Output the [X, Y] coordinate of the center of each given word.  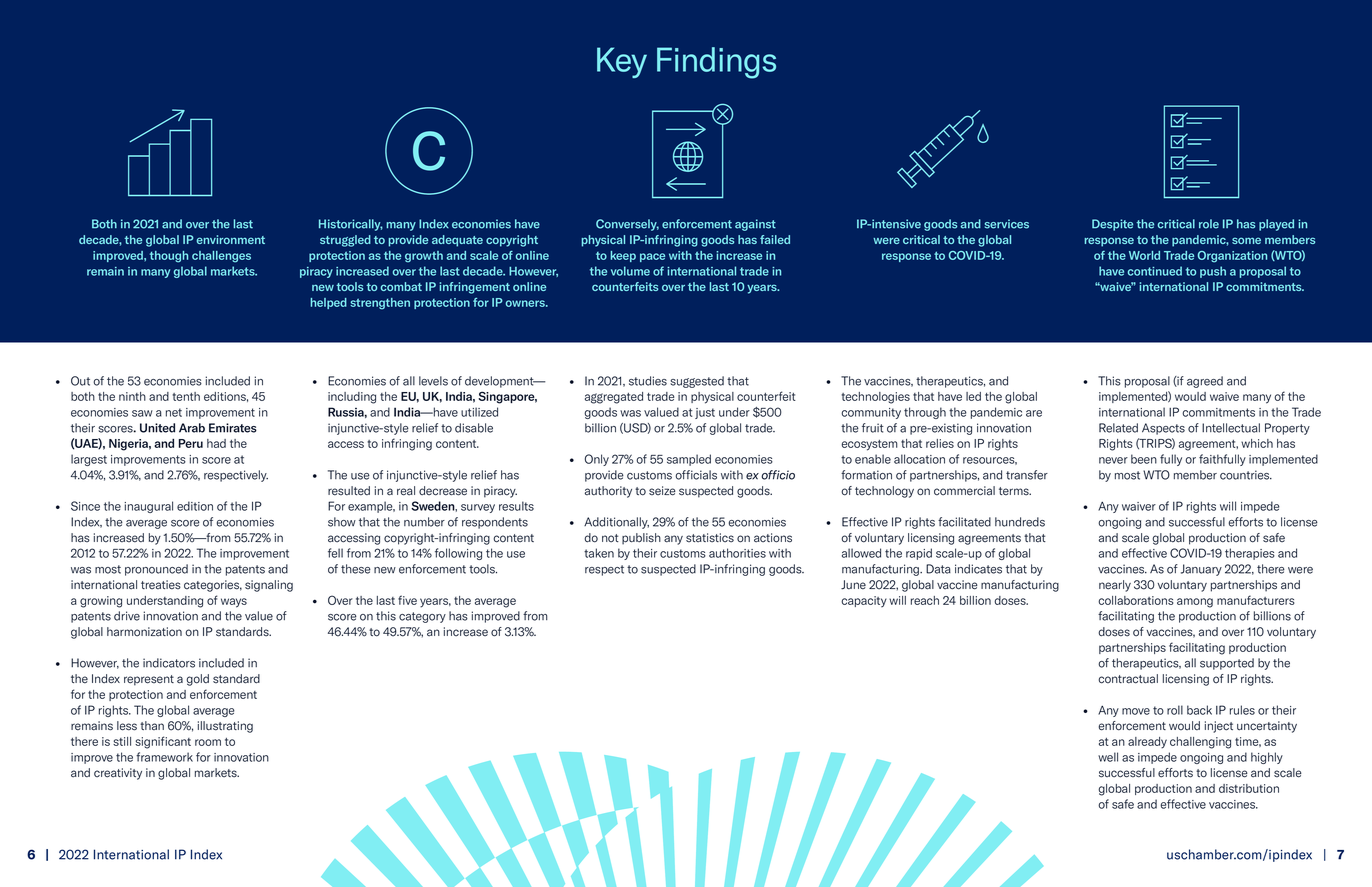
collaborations [1136, 600]
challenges [221, 257]
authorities [737, 553]
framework [164, 757]
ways [234, 603]
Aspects [1163, 429]
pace [652, 257]
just [705, 413]
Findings [716, 63]
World [1144, 255]
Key [622, 62]
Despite [1112, 225]
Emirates [233, 428]
